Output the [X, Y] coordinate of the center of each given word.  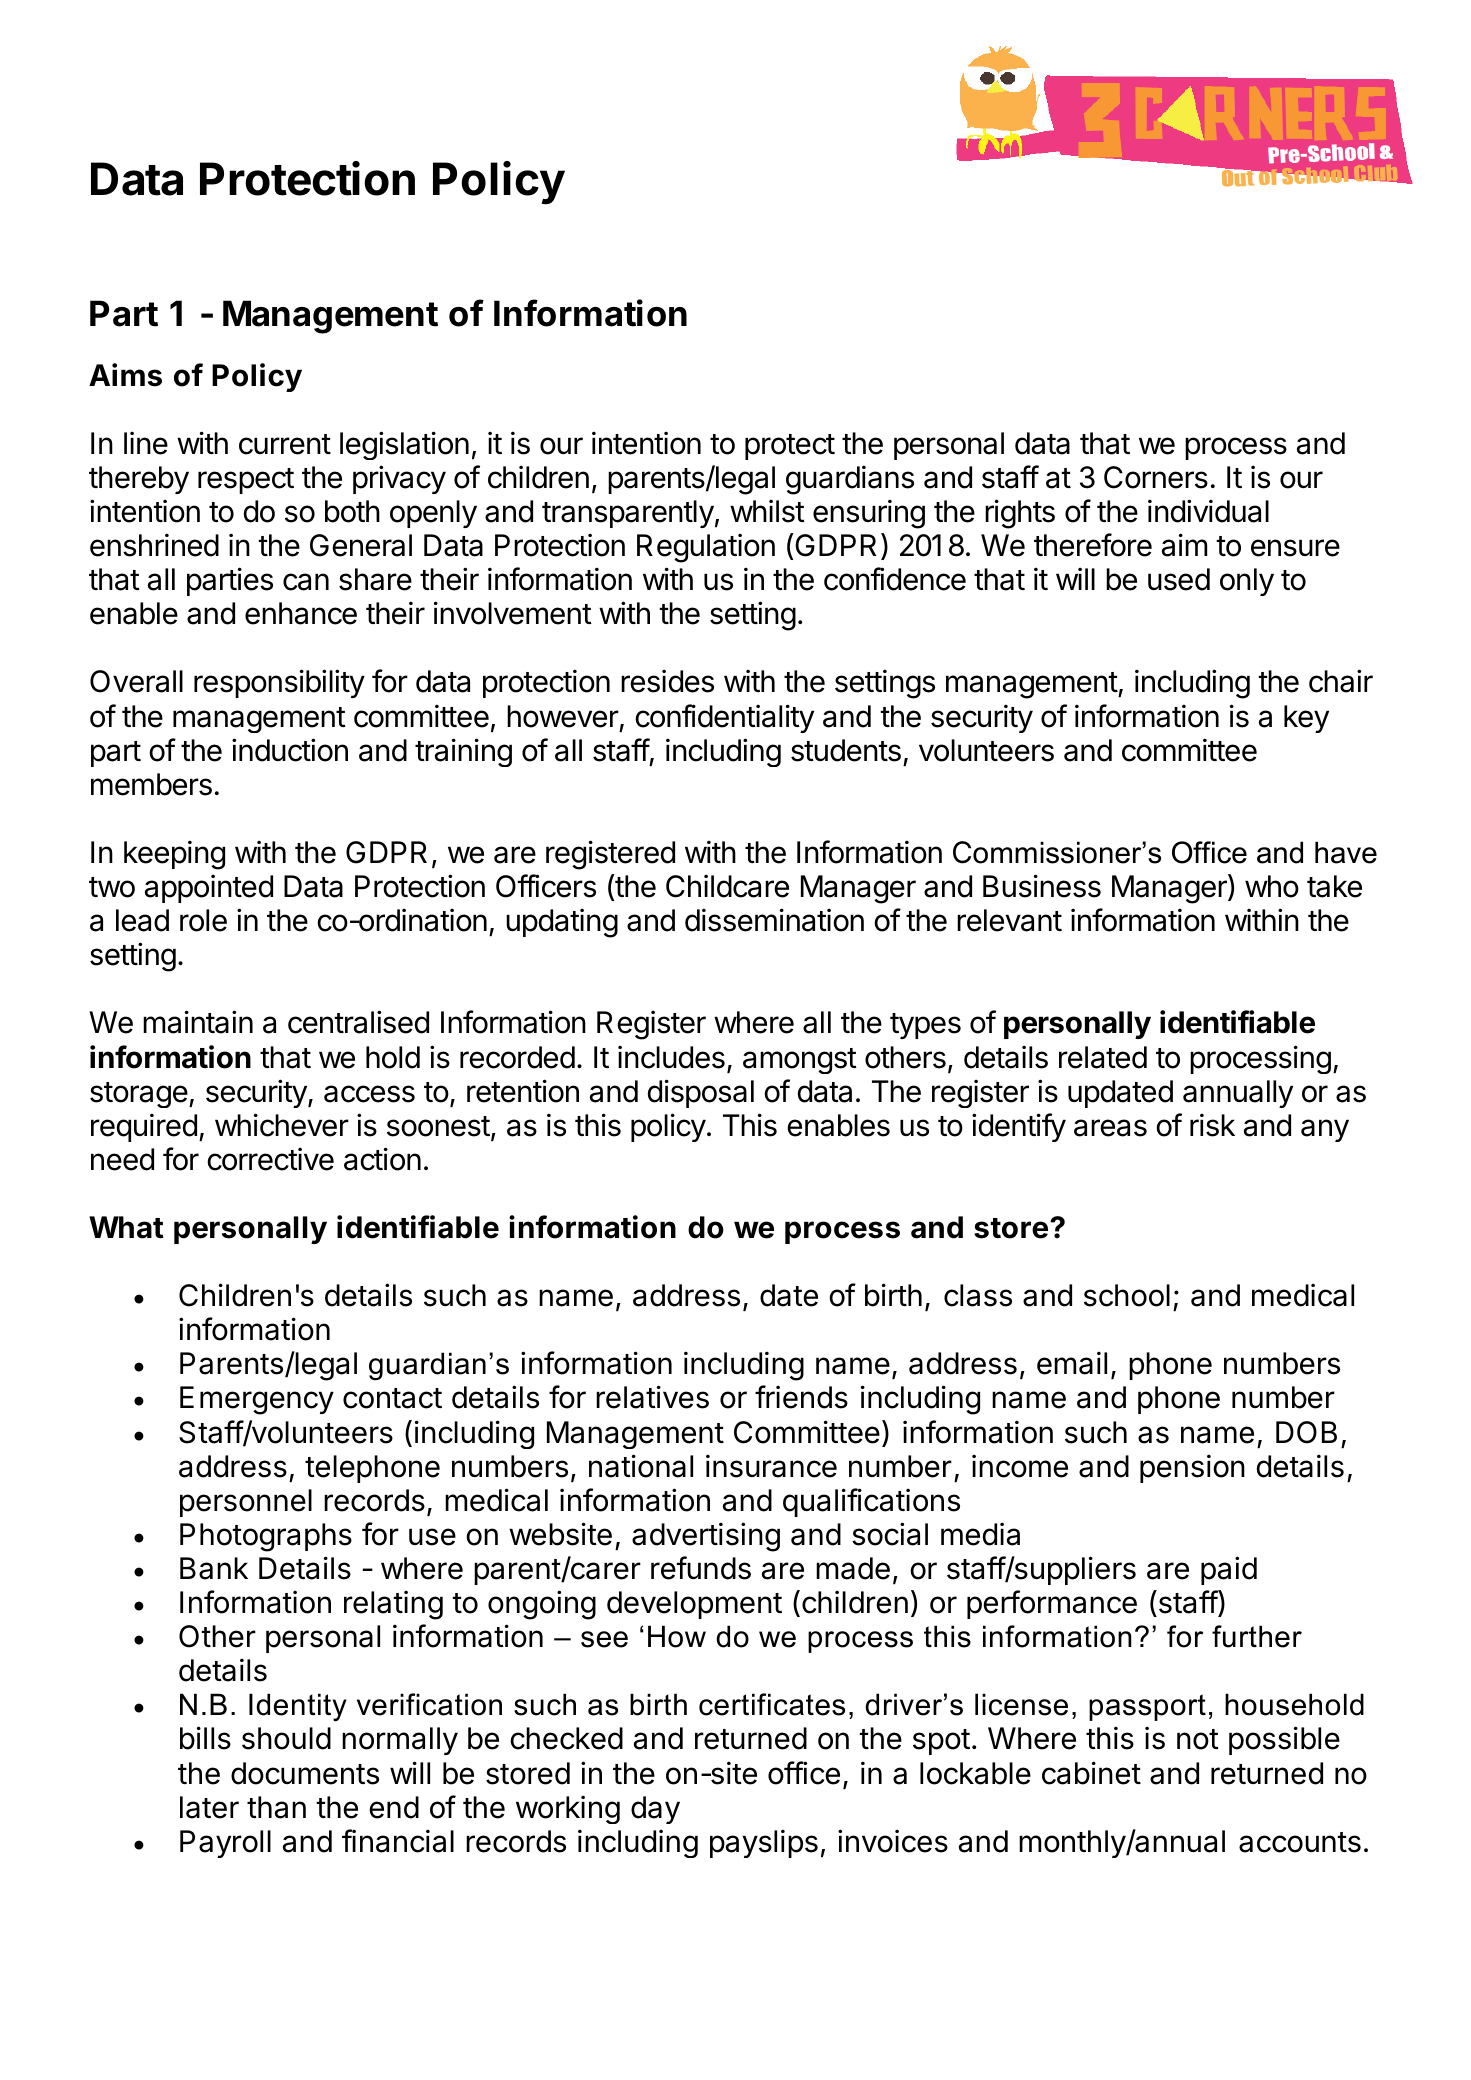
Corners [1156, 477]
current [285, 444]
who [1272, 886]
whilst [767, 511]
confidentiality [724, 718]
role [203, 920]
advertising [706, 1537]
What [126, 1227]
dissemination [774, 920]
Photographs [266, 1537]
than [276, 1807]
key [1306, 719]
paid [1229, 1570]
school [1127, 1295]
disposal [701, 1093]
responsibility [279, 683]
